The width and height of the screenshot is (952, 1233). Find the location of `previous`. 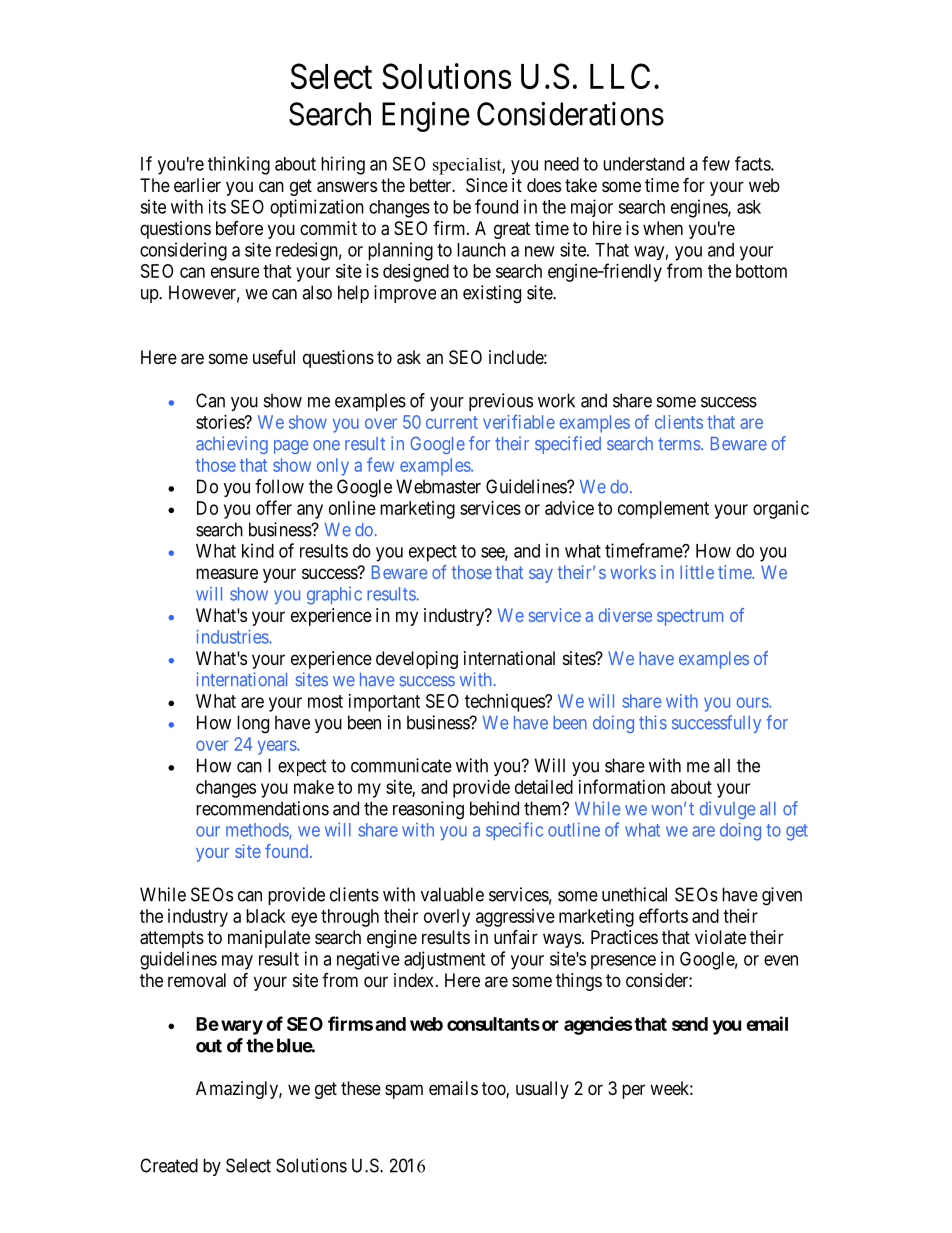

previous is located at coordinates (501, 402).
